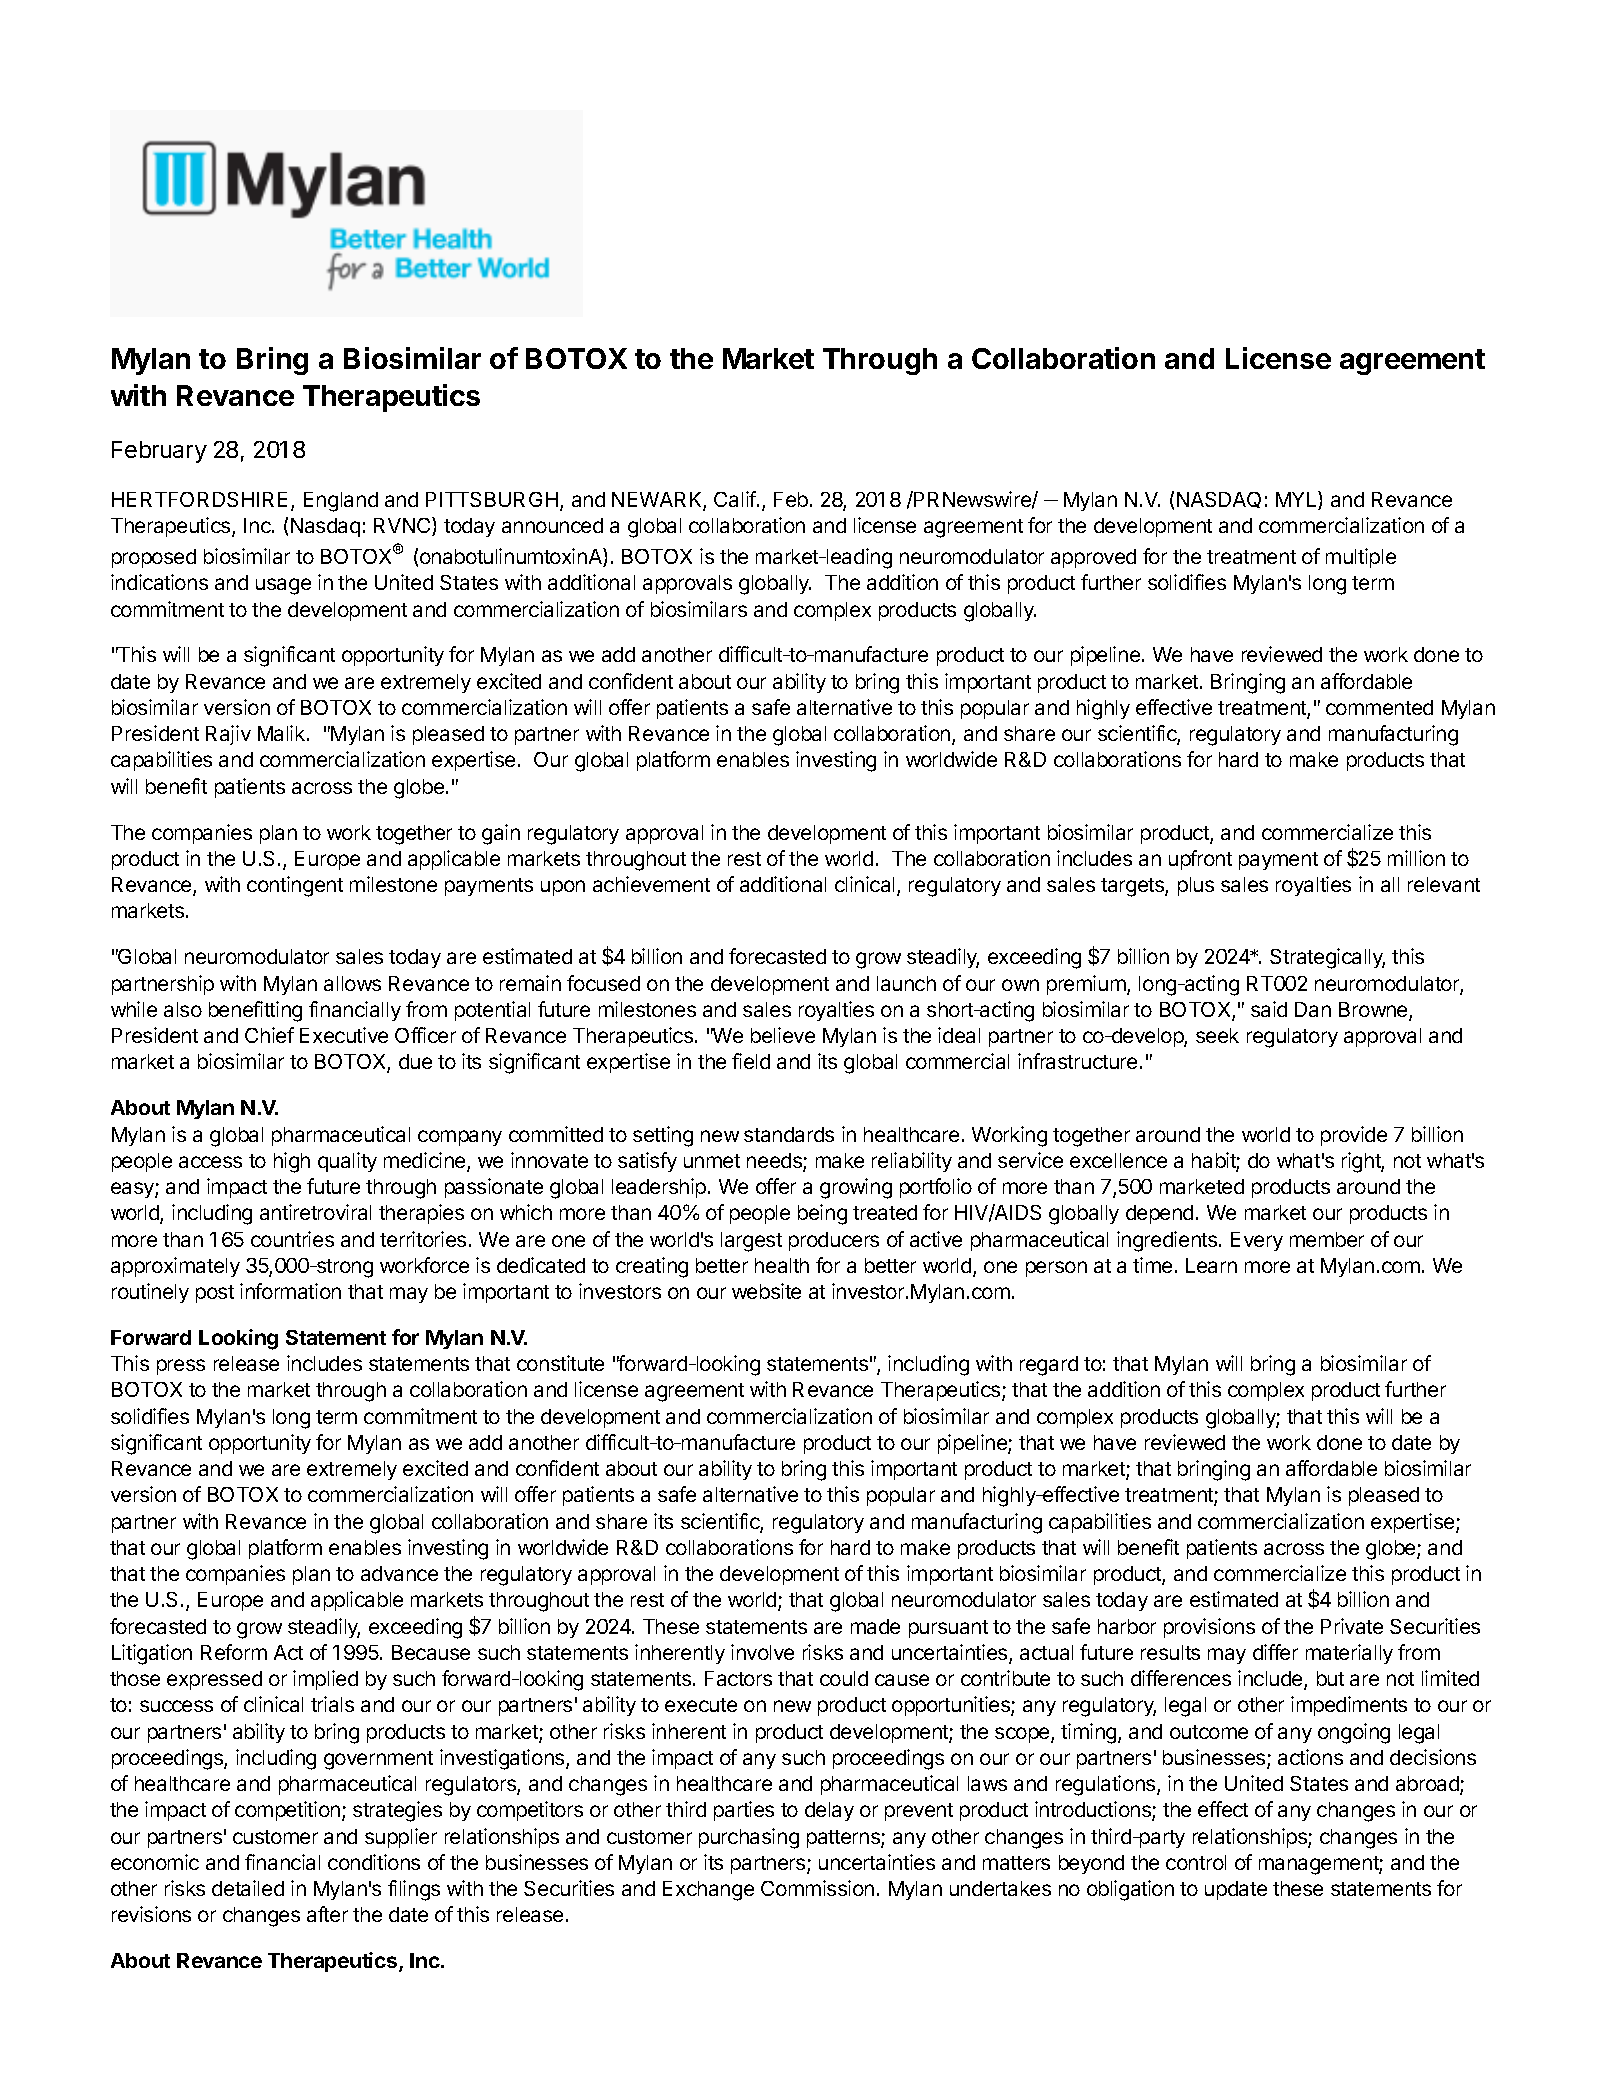 This image has width=1606, height=2079. I want to click on regard, so click(1049, 1366).
